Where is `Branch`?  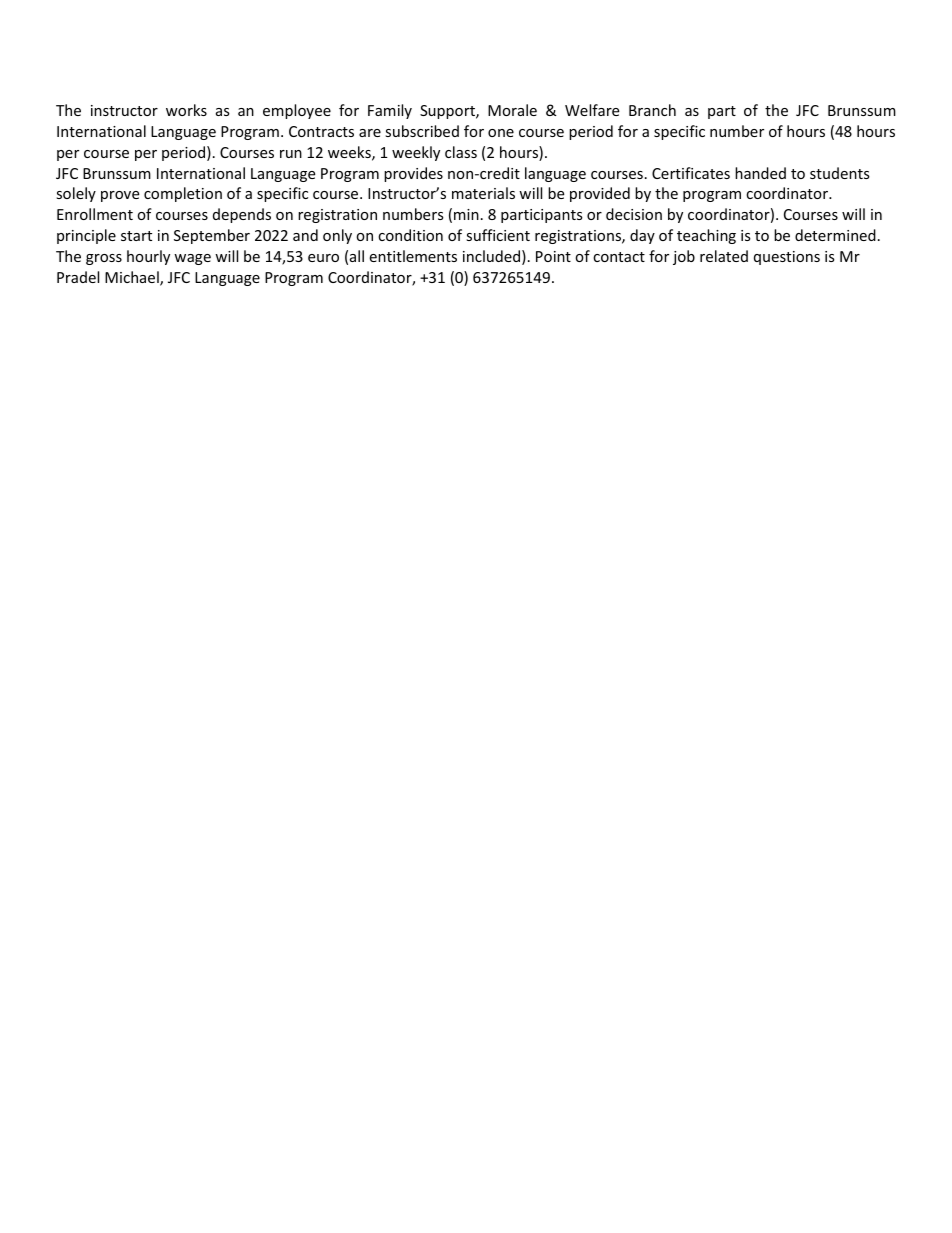
Branch is located at coordinates (652, 110).
